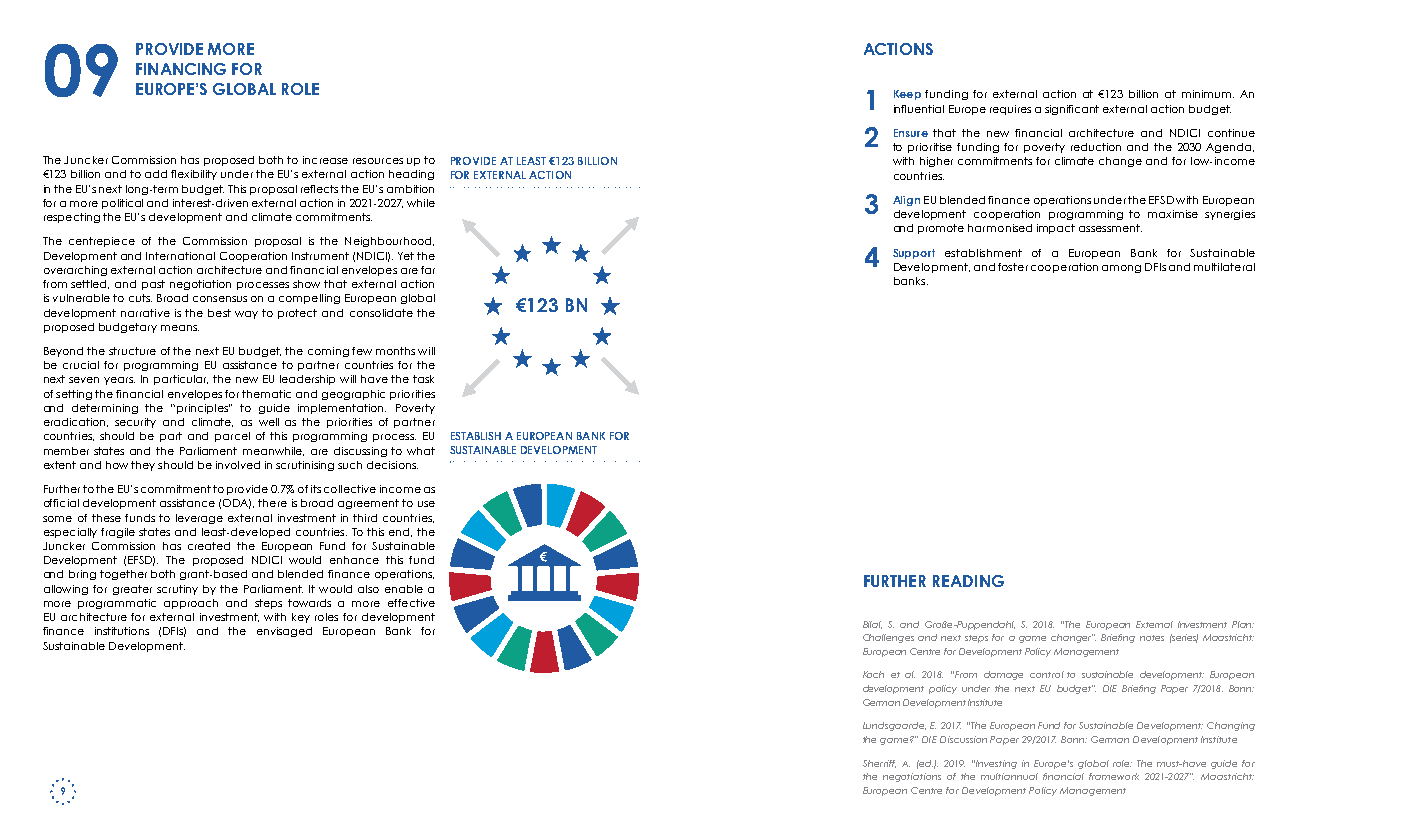  Describe the element at coordinates (968, 581) in the document. I see `READING` at that location.
